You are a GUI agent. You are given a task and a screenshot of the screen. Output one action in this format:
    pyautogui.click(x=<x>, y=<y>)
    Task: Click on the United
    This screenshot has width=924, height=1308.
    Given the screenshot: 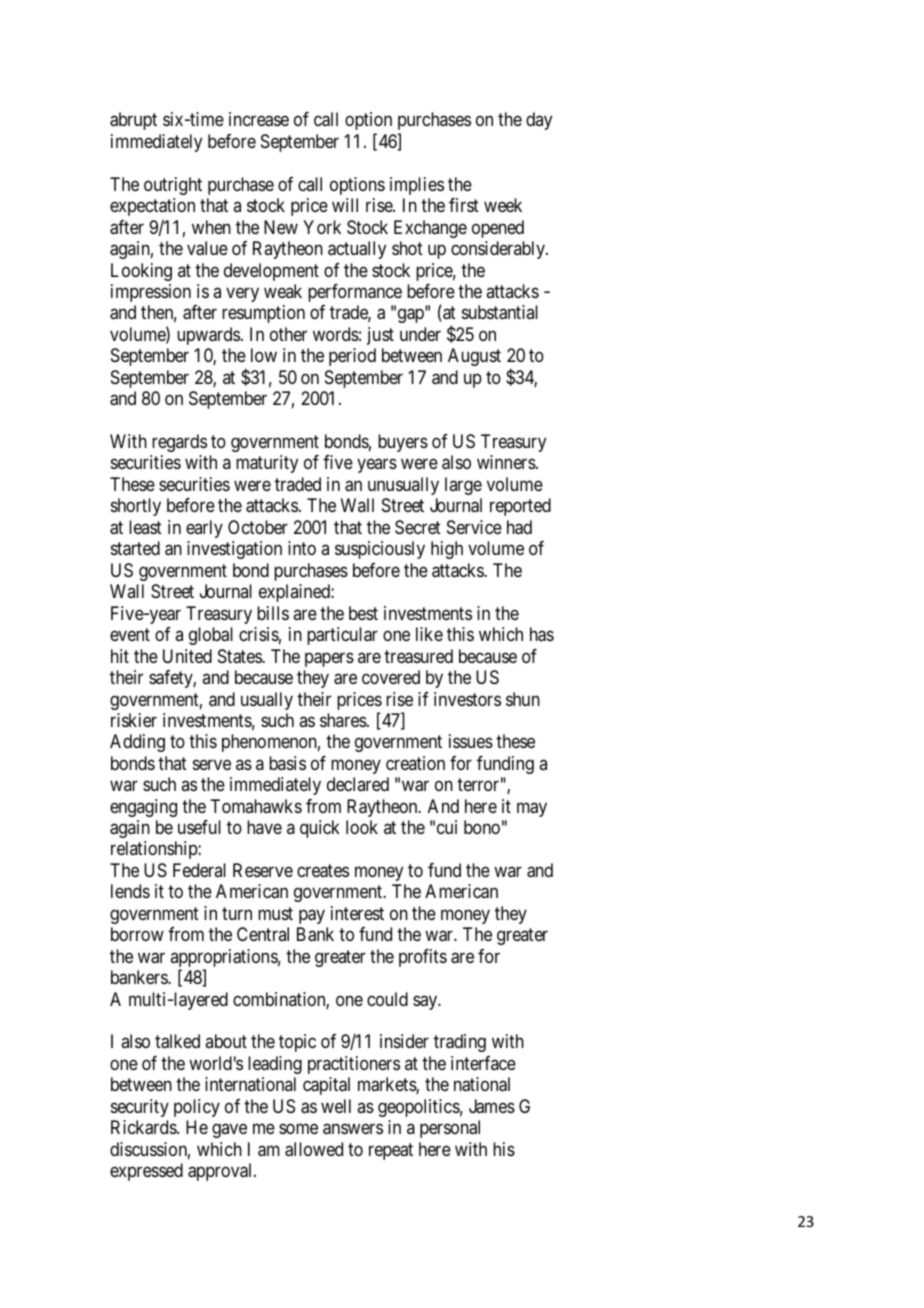 What is the action you would take?
    pyautogui.click(x=187, y=656)
